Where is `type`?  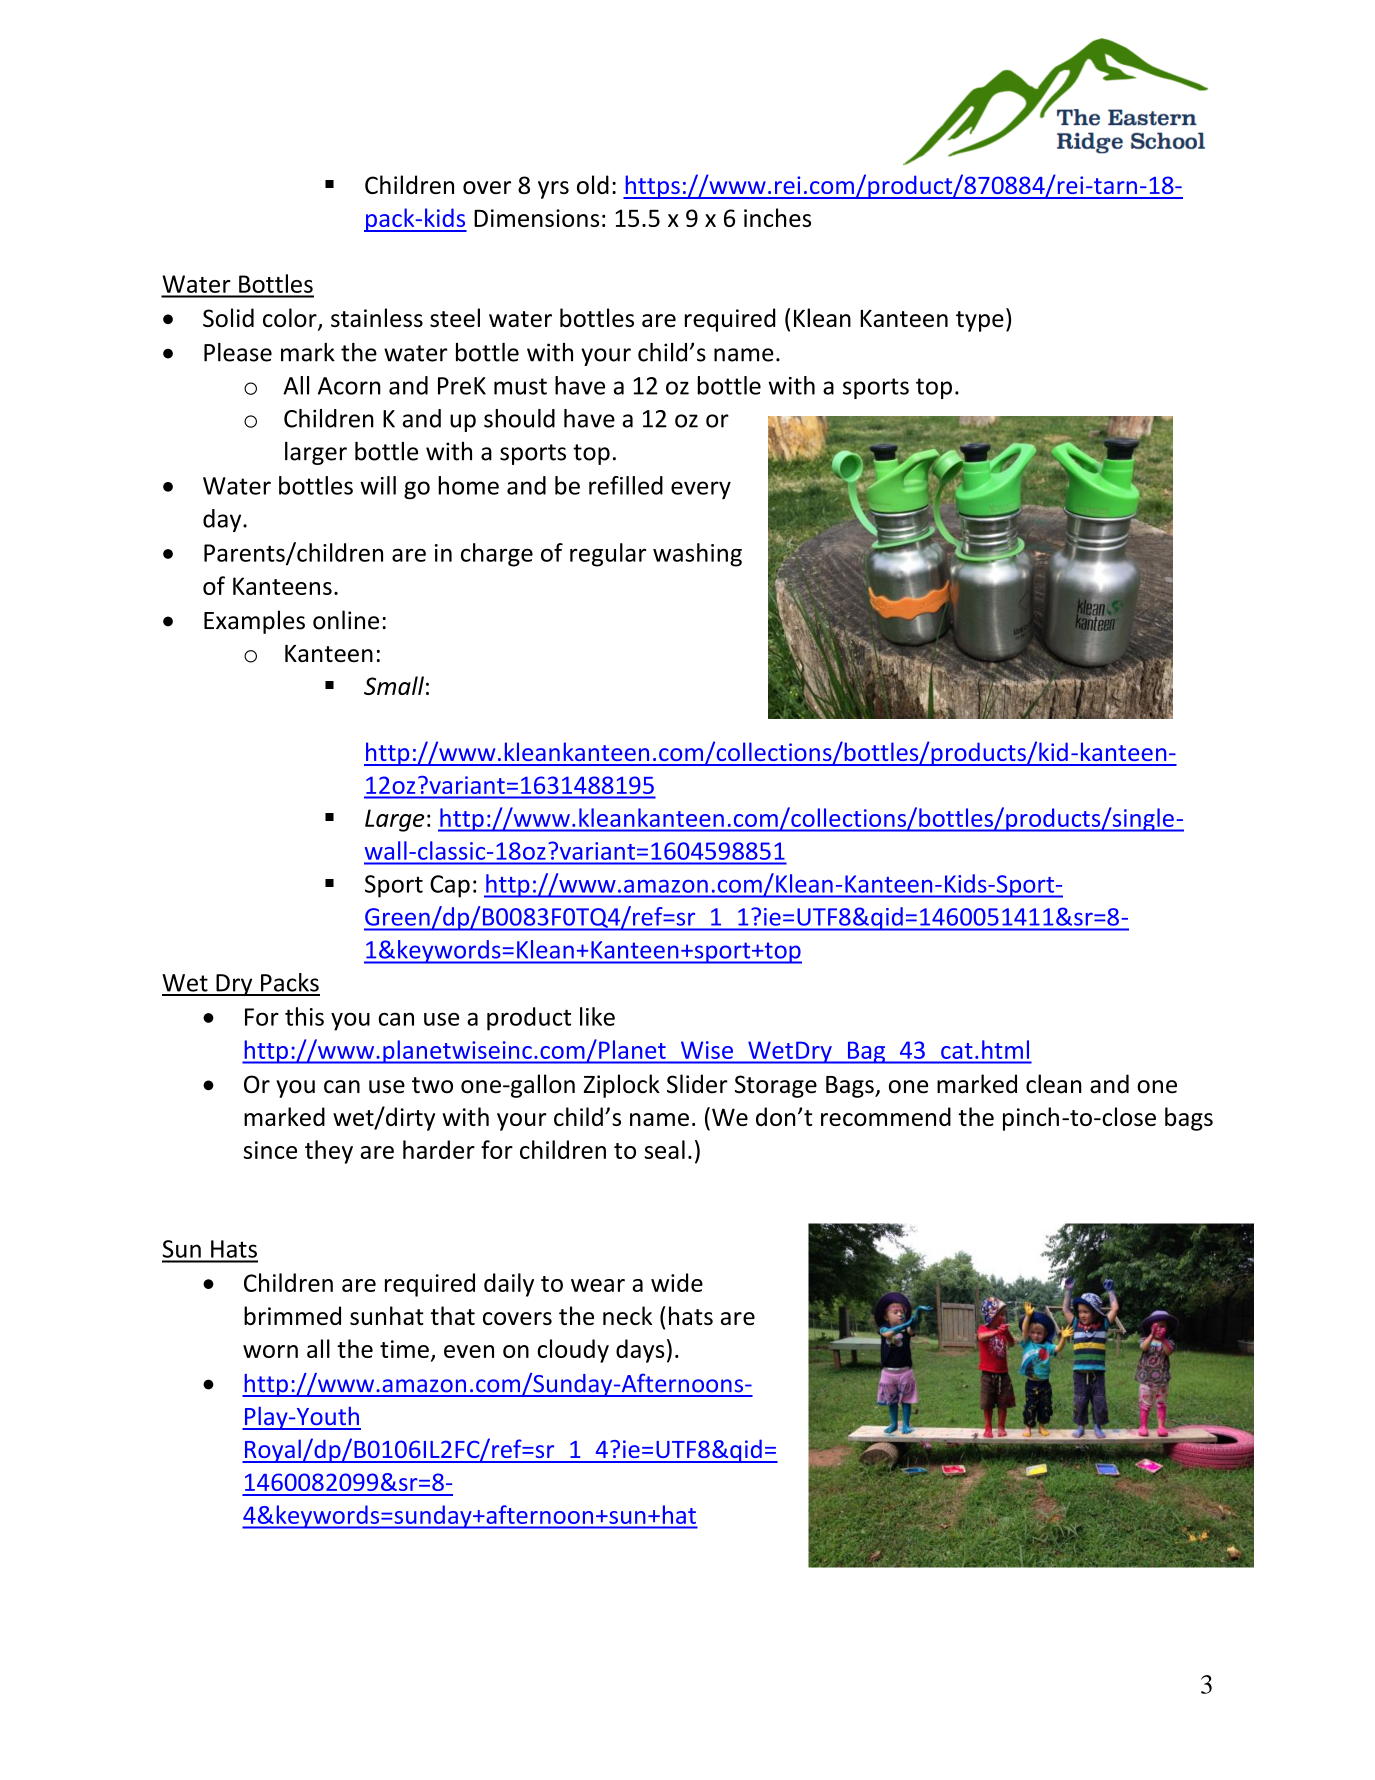
type is located at coordinates (980, 321).
